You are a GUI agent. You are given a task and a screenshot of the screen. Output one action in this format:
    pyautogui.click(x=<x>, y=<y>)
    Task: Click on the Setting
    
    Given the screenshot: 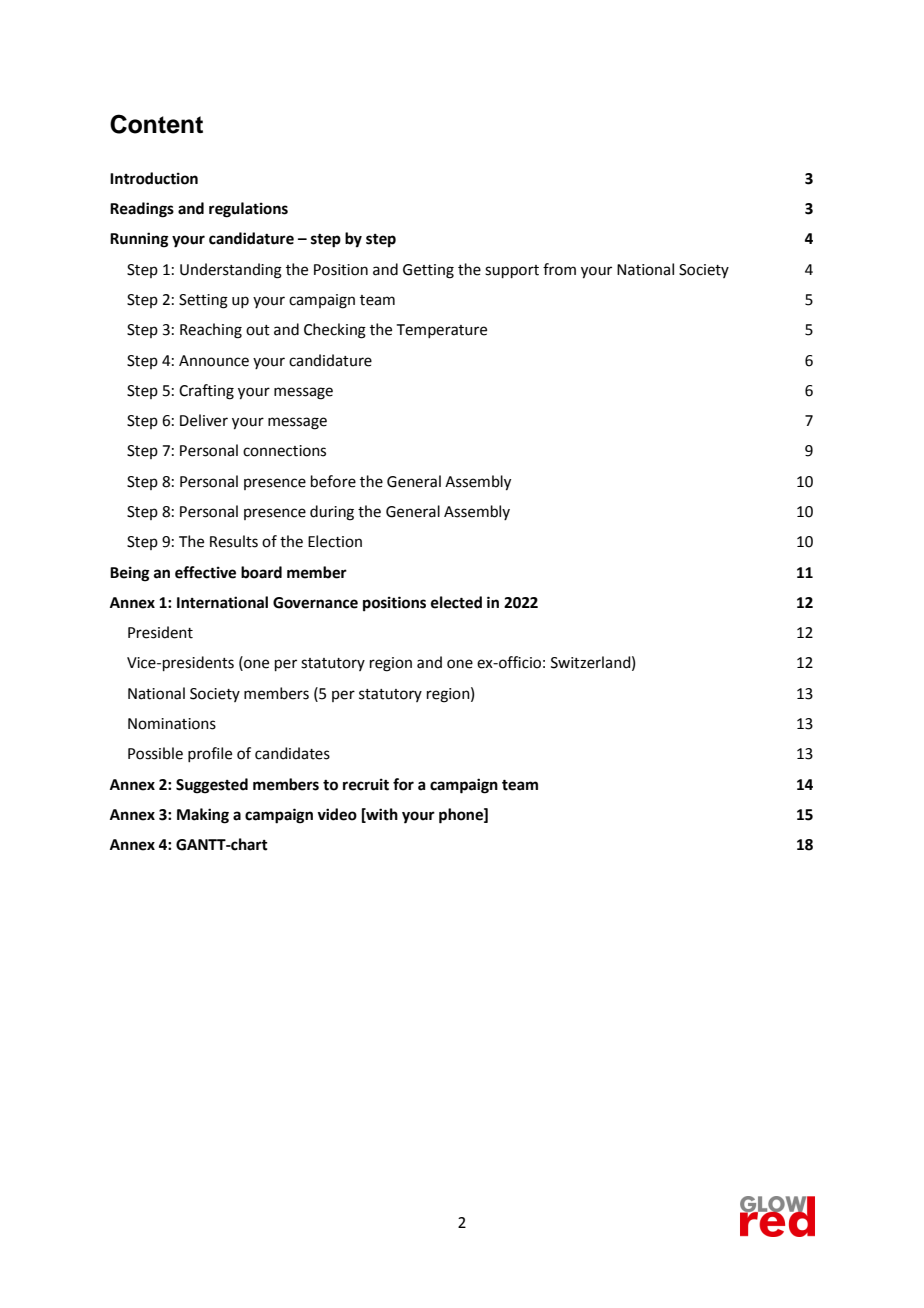 What is the action you would take?
    pyautogui.click(x=203, y=301)
